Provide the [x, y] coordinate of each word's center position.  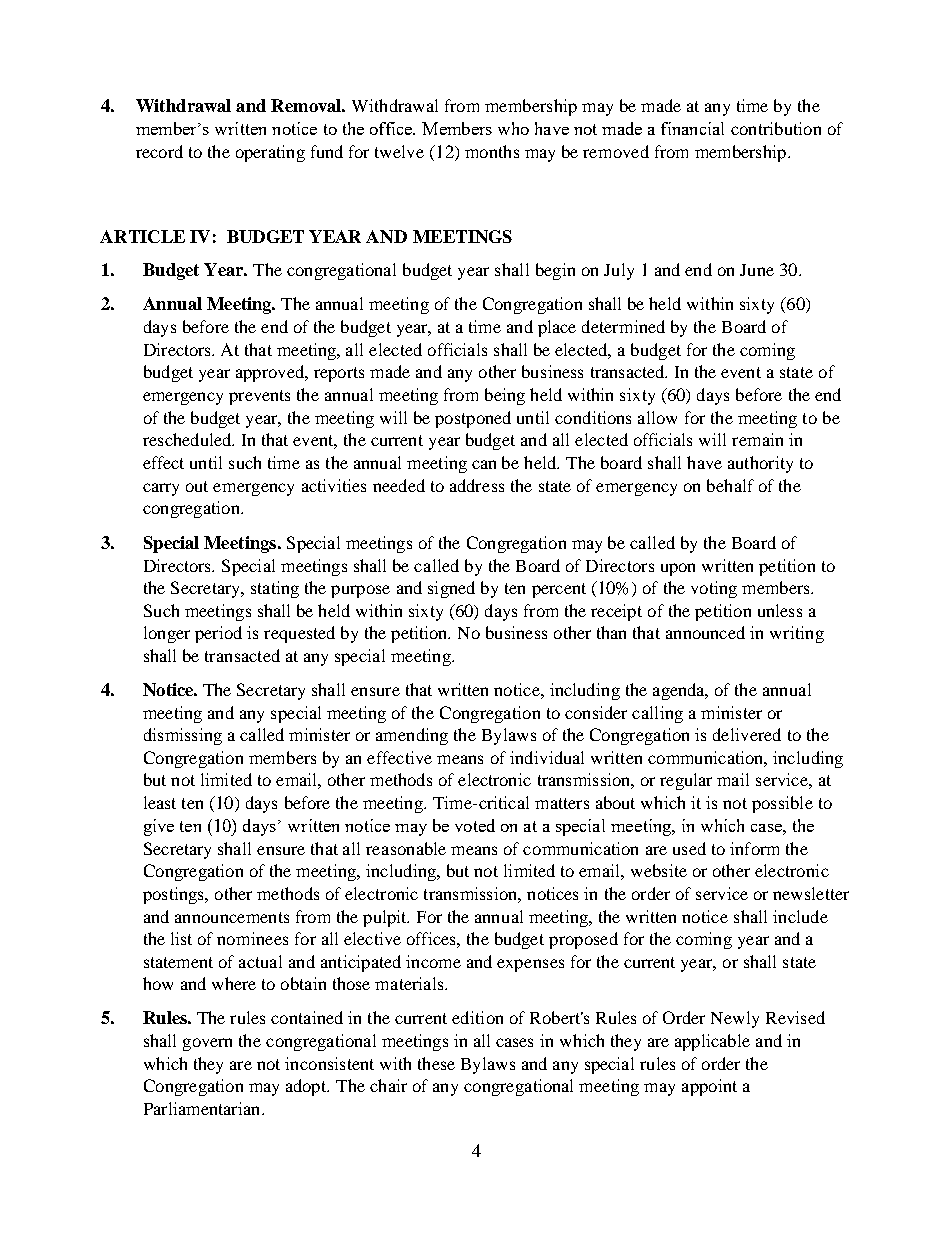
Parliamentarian [203, 1108]
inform [754, 848]
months [492, 151]
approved [271, 373]
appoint [709, 1087]
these [436, 1063]
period [218, 634]
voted [475, 825]
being [505, 396]
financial [692, 128]
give [159, 827]
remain [757, 439]
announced [705, 632]
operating [270, 153]
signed [451, 589]
